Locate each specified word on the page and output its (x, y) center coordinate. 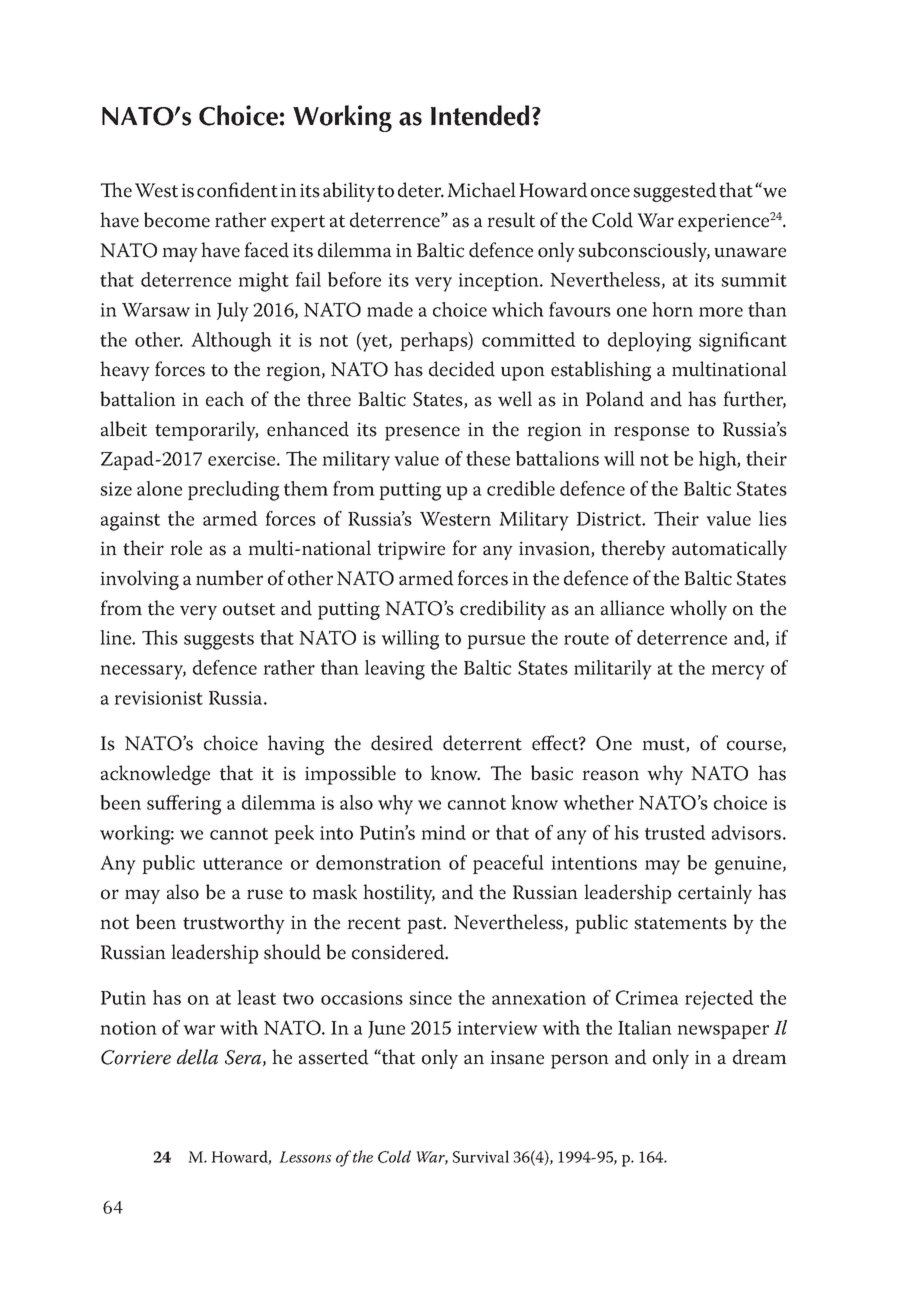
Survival (481, 1156)
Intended (480, 115)
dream (760, 1057)
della (197, 1057)
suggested (675, 192)
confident (237, 190)
